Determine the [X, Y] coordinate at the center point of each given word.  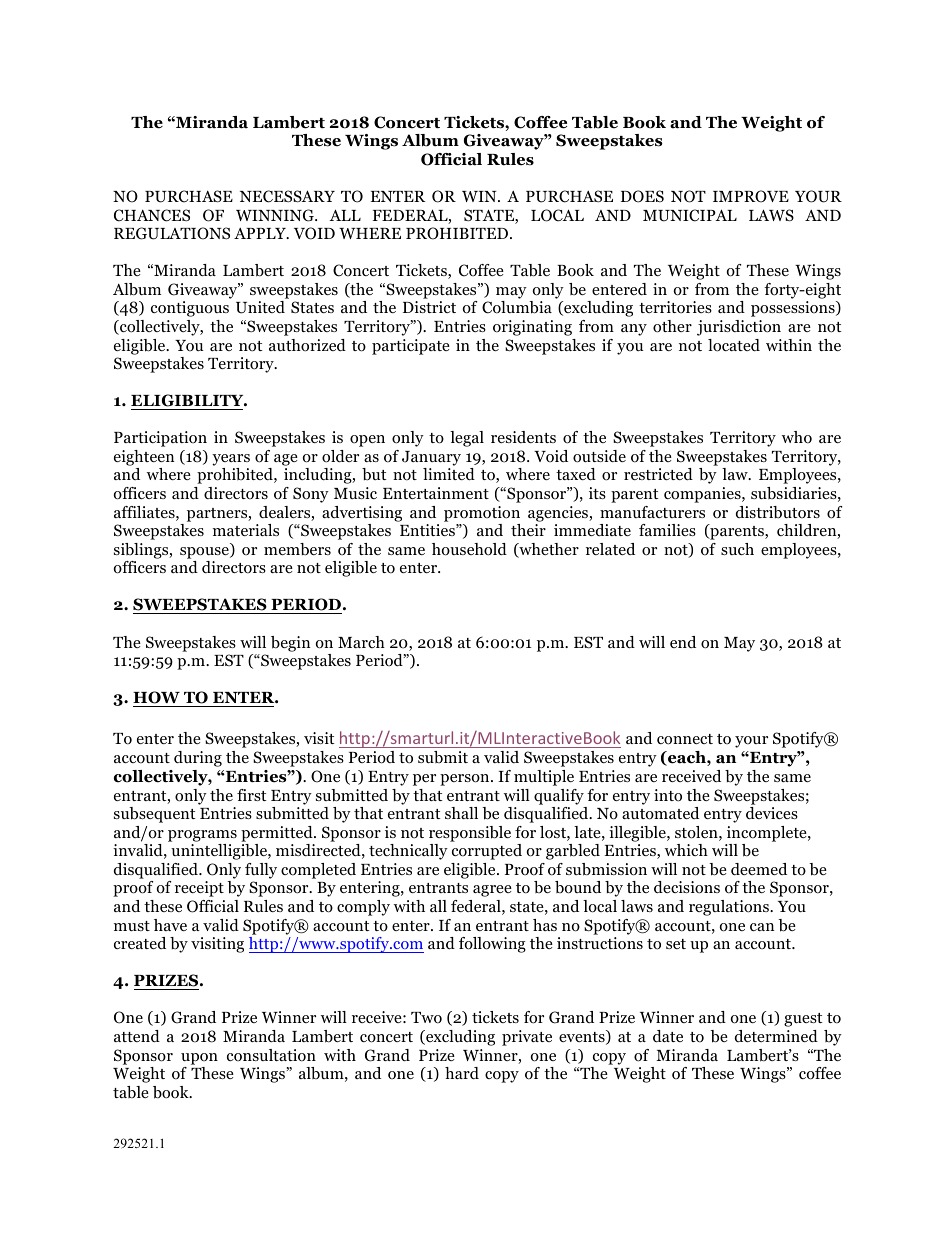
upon [199, 1059]
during [198, 759]
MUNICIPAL [690, 215]
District [429, 307]
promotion [482, 514]
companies [703, 495]
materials [246, 530]
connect [685, 739]
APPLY [261, 233]
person [466, 780]
